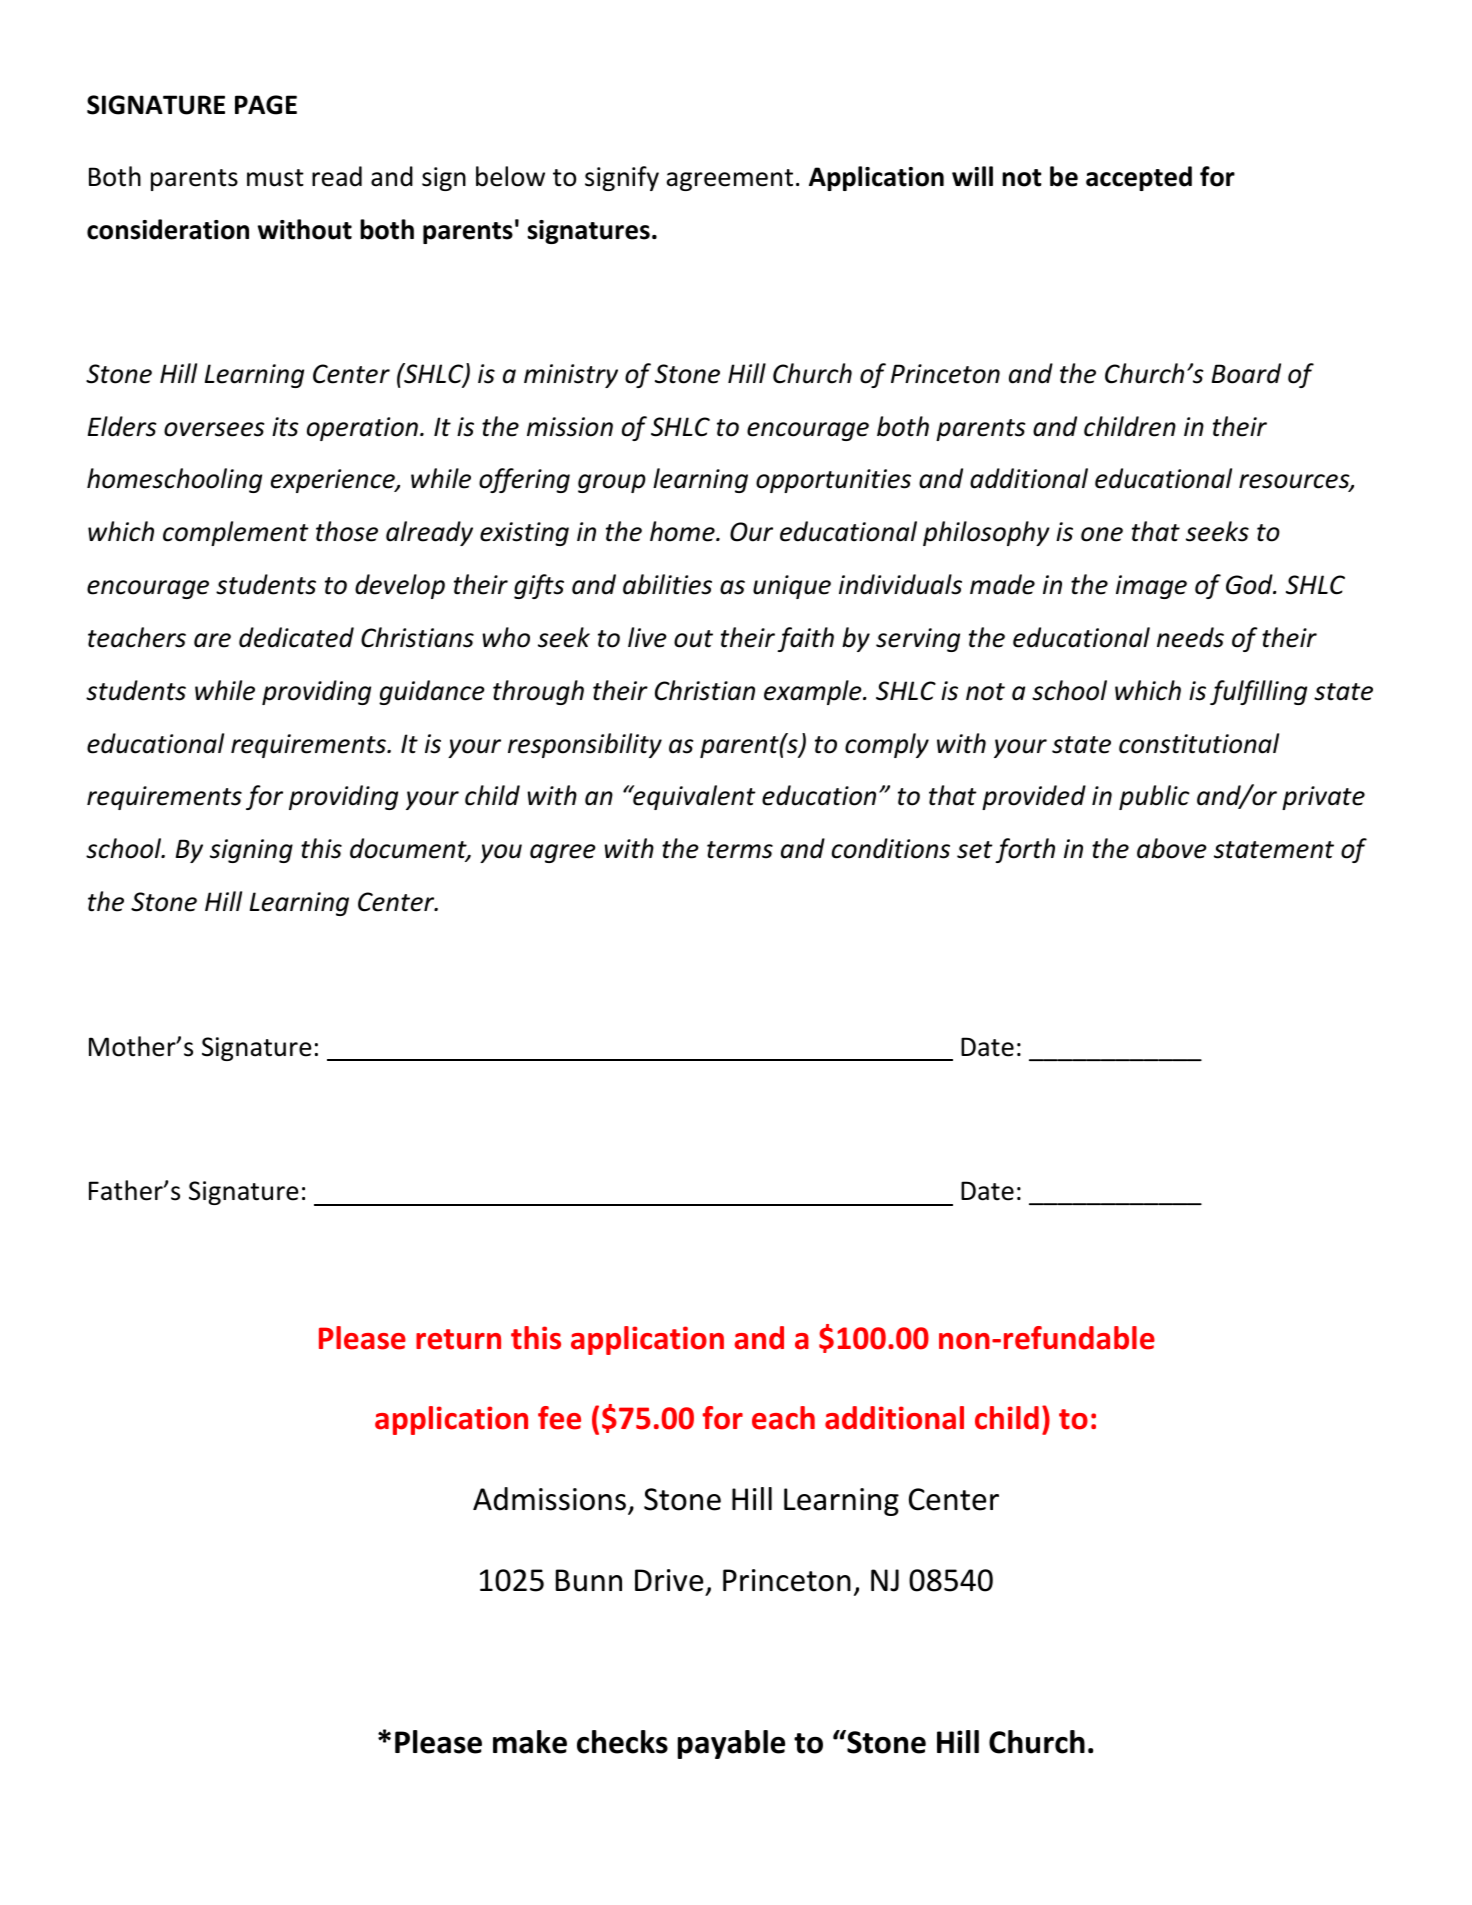 The width and height of the screenshot is (1472, 1905). What do you see at coordinates (510, 176) in the screenshot?
I see `below` at bounding box center [510, 176].
